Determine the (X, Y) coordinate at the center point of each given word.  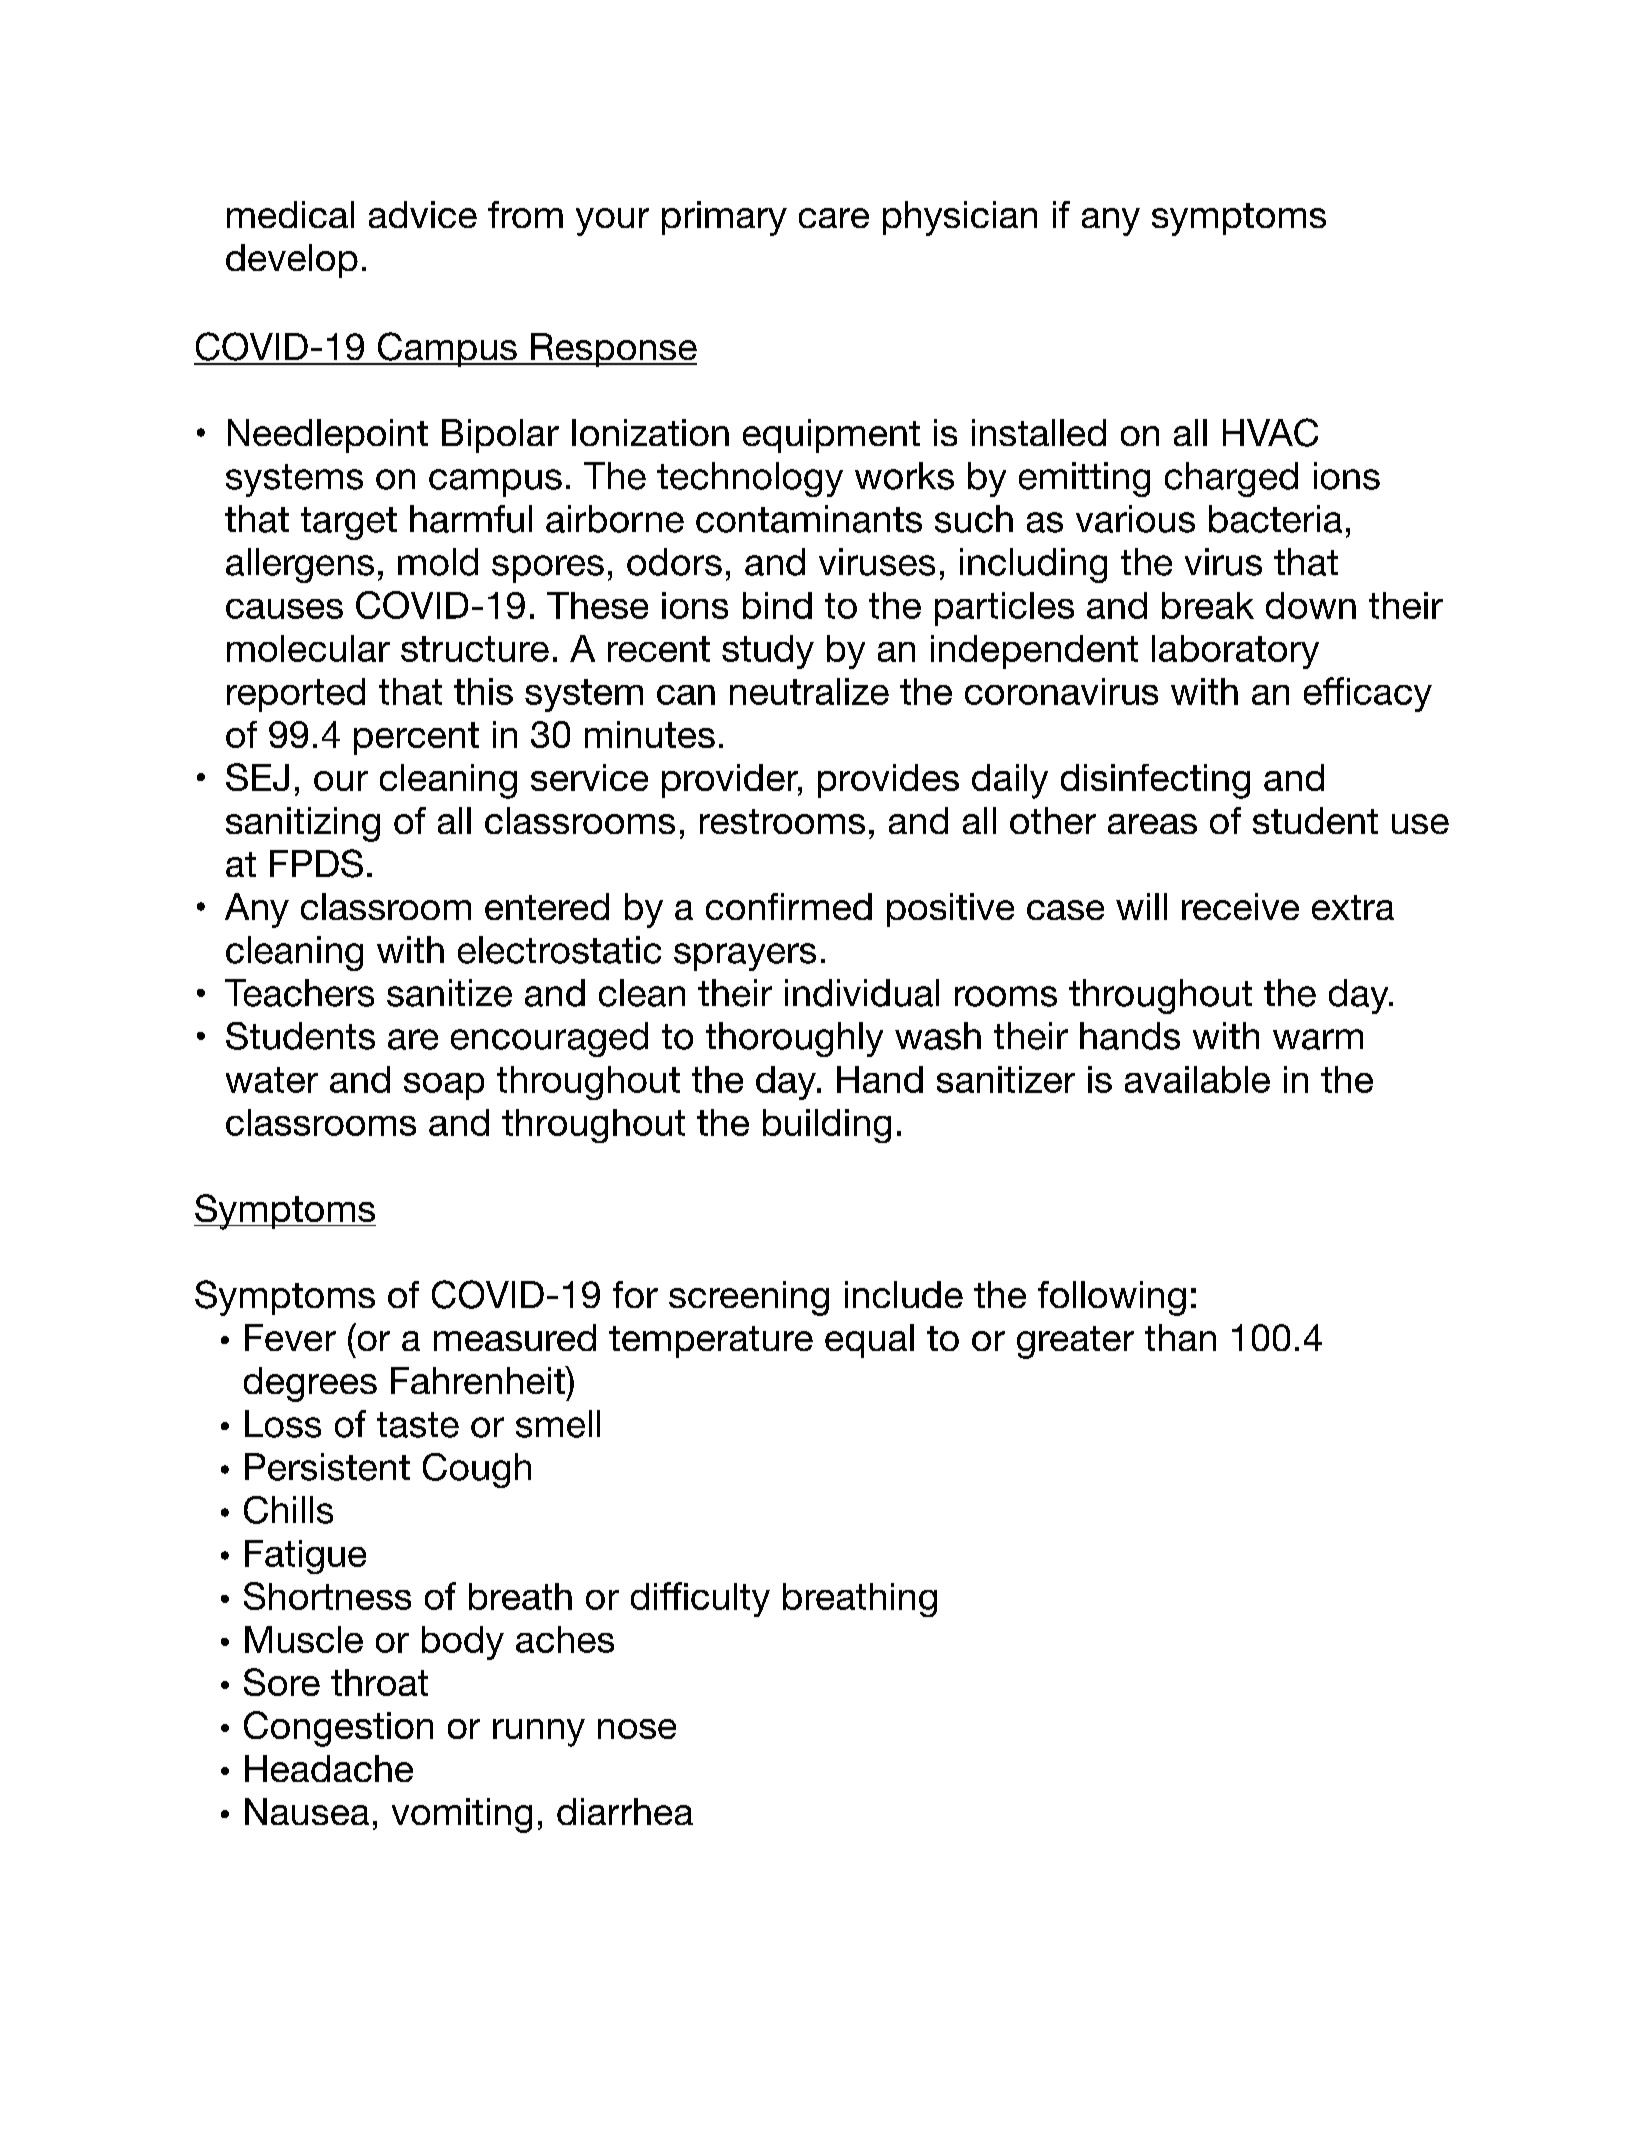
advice (423, 214)
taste (418, 1425)
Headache (329, 1768)
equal (869, 1341)
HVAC (1270, 432)
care (834, 218)
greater (1075, 1342)
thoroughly (794, 1039)
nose (637, 1729)
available (1197, 1079)
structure (475, 649)
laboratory (1235, 652)
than (1180, 1337)
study (768, 652)
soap (444, 1086)
